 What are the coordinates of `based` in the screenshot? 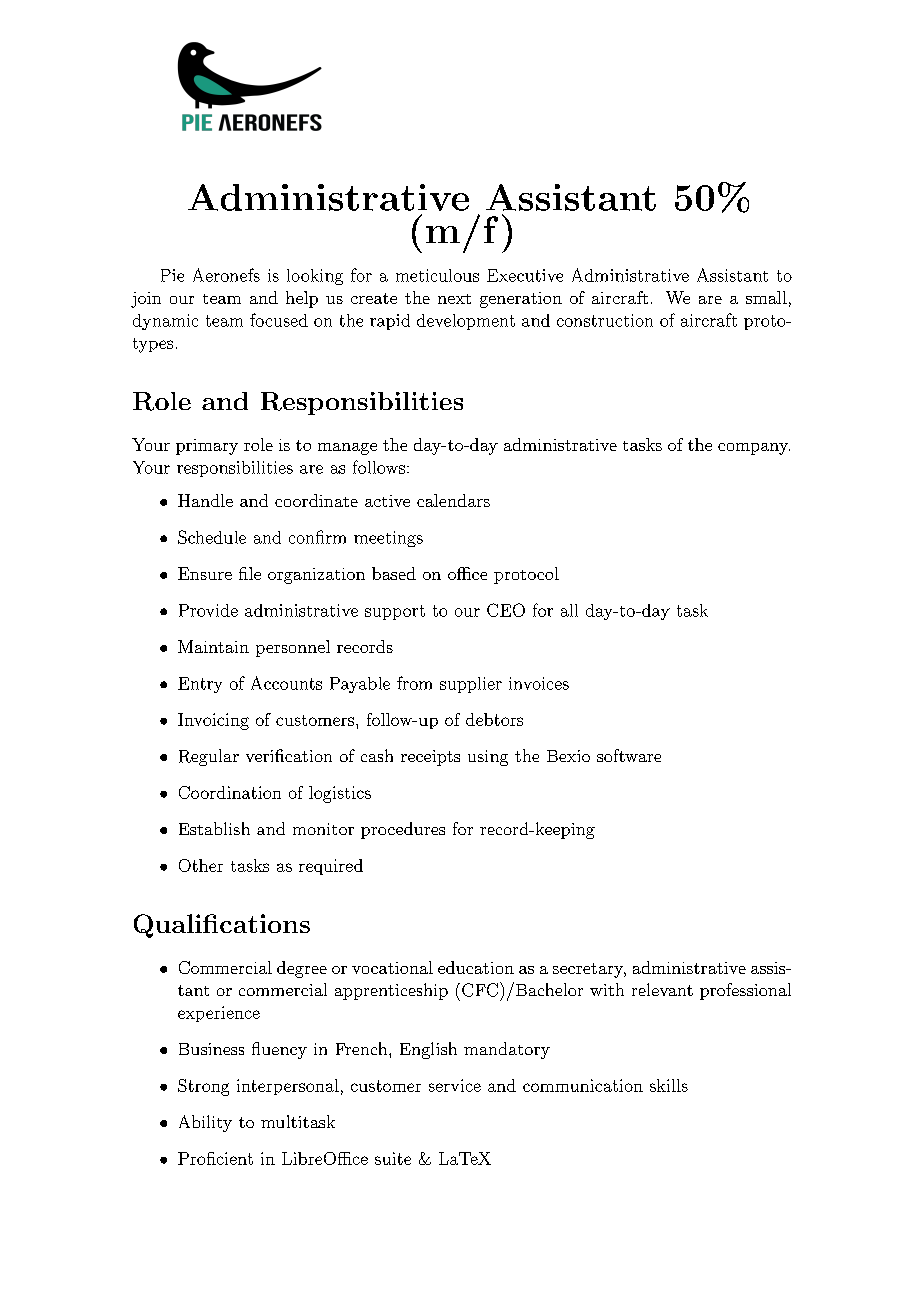 It's located at (394, 573).
